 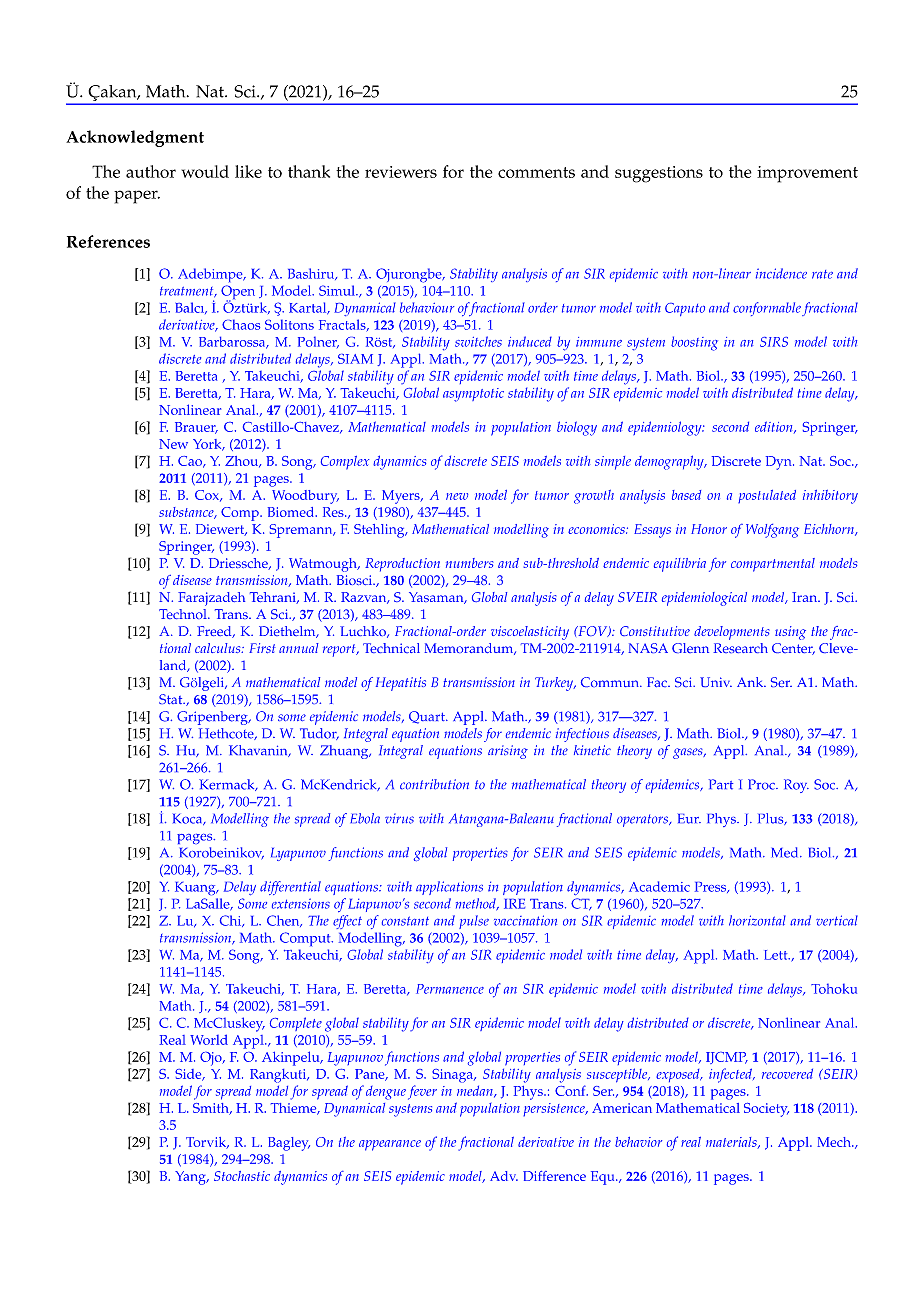 I want to click on Hepatitis, so click(x=401, y=684).
